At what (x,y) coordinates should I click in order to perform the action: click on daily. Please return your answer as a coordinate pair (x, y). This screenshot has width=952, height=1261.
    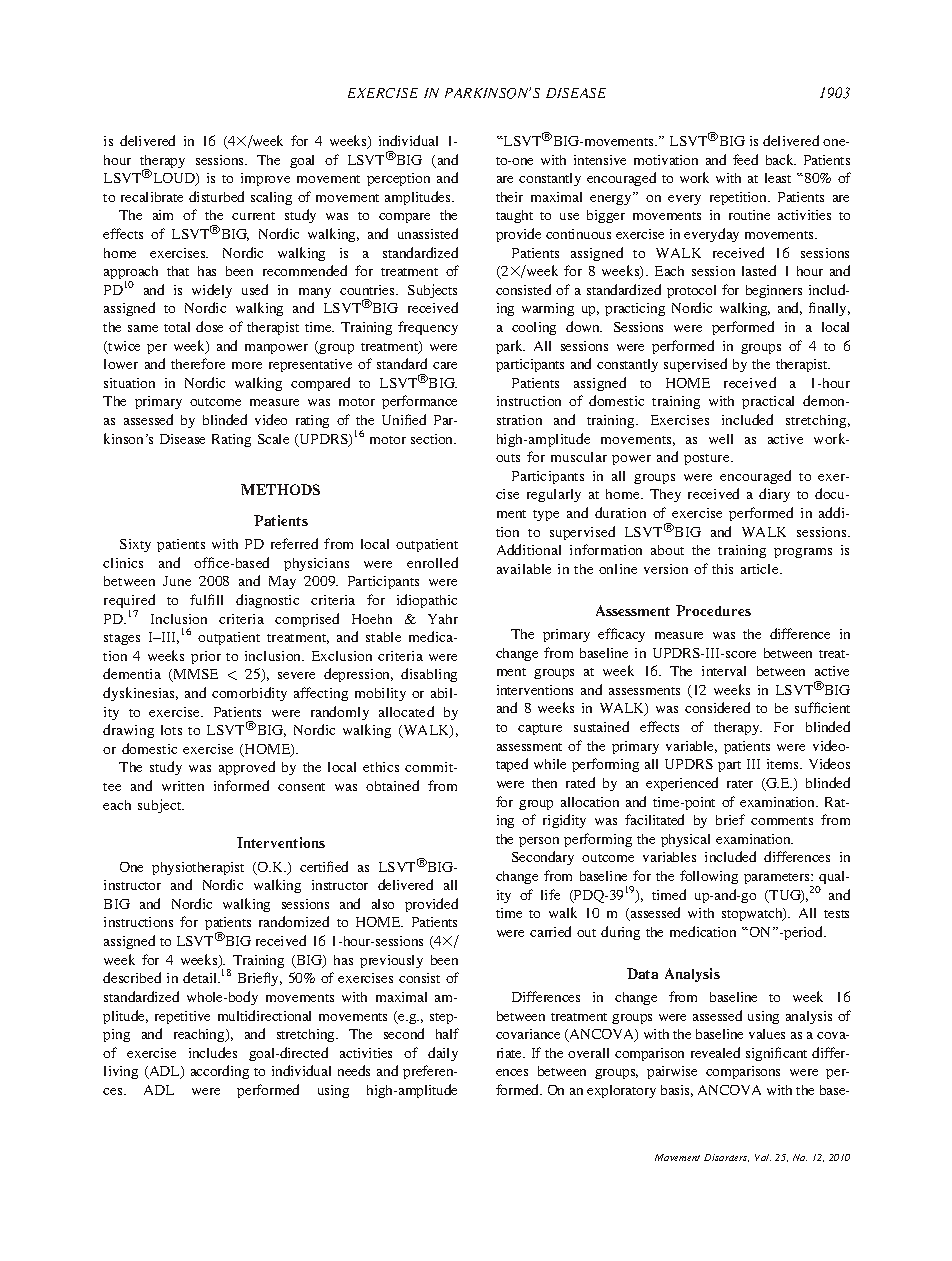
    Looking at the image, I should click on (443, 1054).
